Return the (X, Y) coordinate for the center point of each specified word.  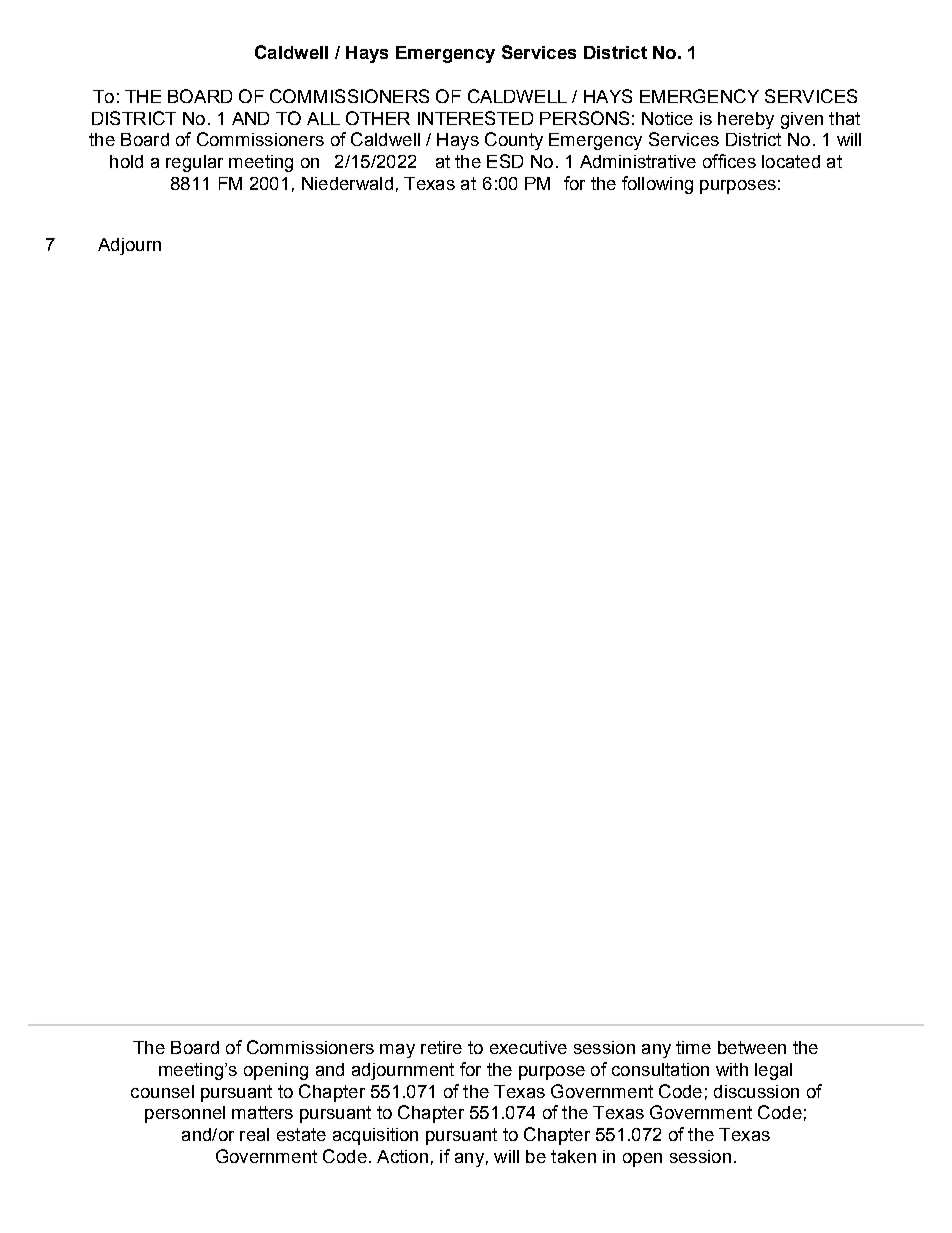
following (657, 185)
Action (402, 1156)
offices (729, 161)
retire (441, 1047)
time (693, 1047)
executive (528, 1047)
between (752, 1047)
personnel (185, 1114)
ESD (505, 161)
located (791, 161)
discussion (756, 1091)
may (397, 1051)
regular (194, 163)
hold (126, 161)
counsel (162, 1091)
